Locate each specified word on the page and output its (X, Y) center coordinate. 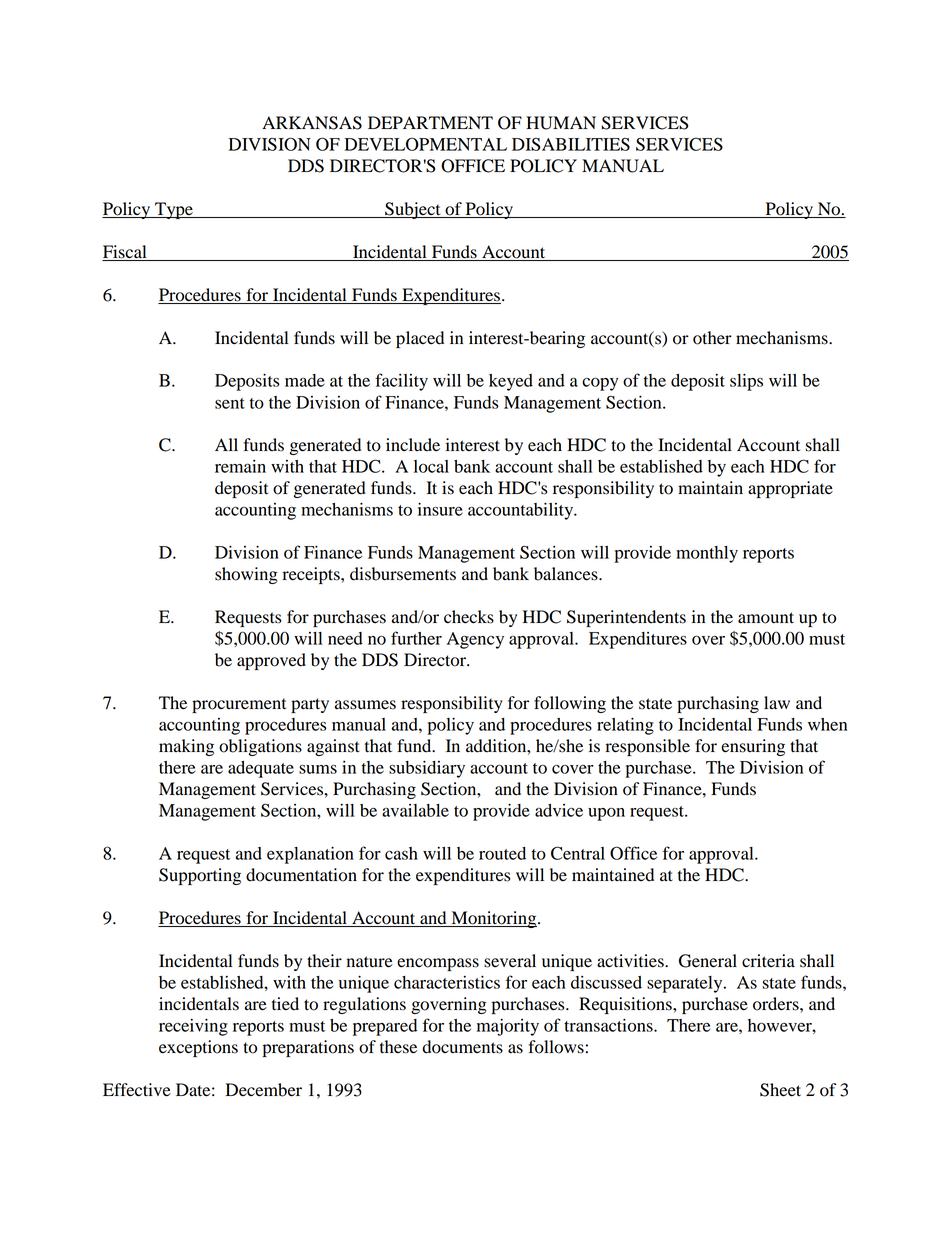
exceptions (198, 1048)
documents (463, 1047)
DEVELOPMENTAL (425, 144)
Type (174, 210)
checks (469, 617)
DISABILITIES (571, 144)
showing (246, 575)
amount (766, 618)
